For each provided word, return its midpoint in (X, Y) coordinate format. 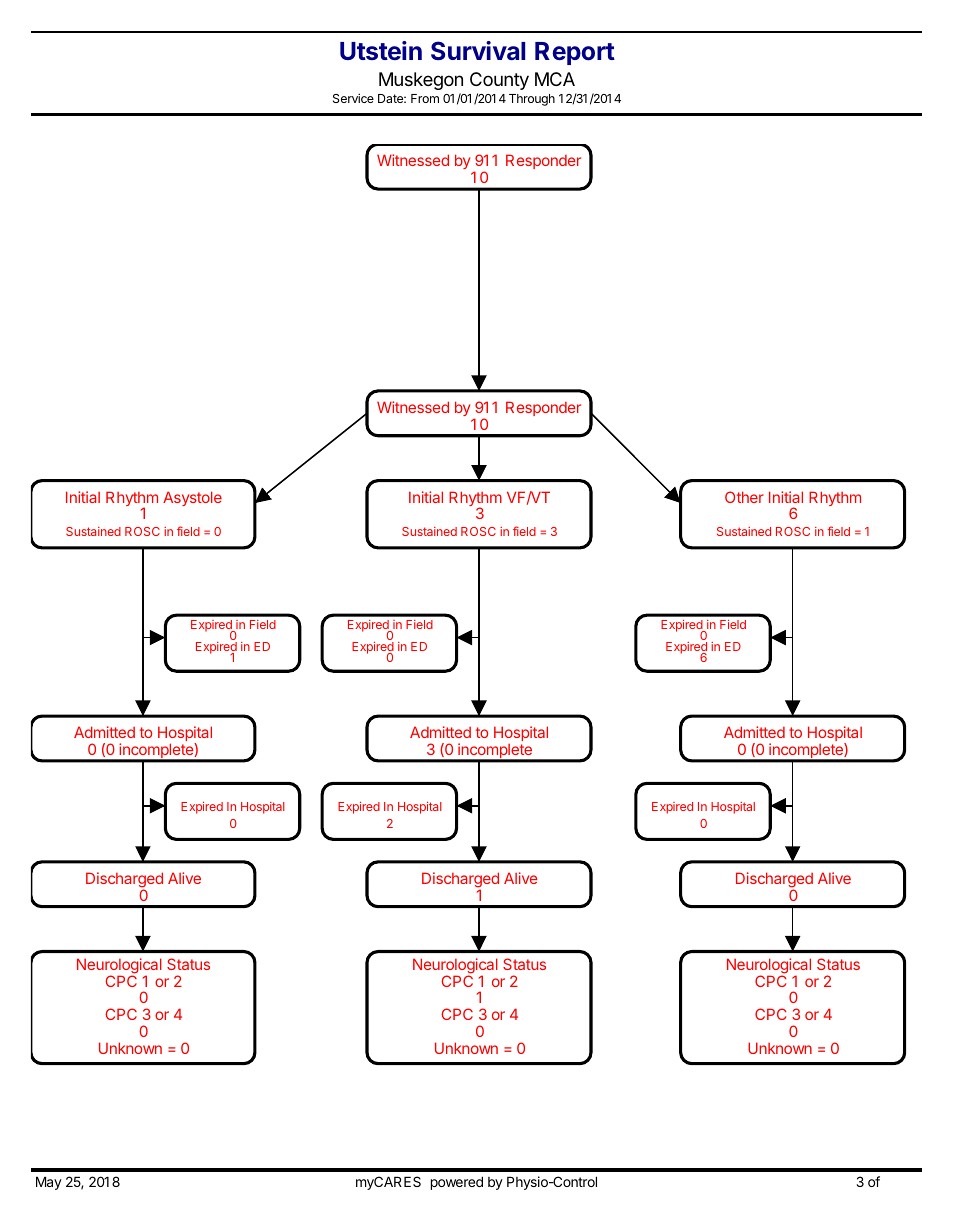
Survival (478, 51)
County (499, 81)
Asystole (192, 498)
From (425, 98)
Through (532, 100)
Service (353, 98)
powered (457, 1183)
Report (575, 53)
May (49, 1183)
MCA (555, 79)
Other (744, 497)
